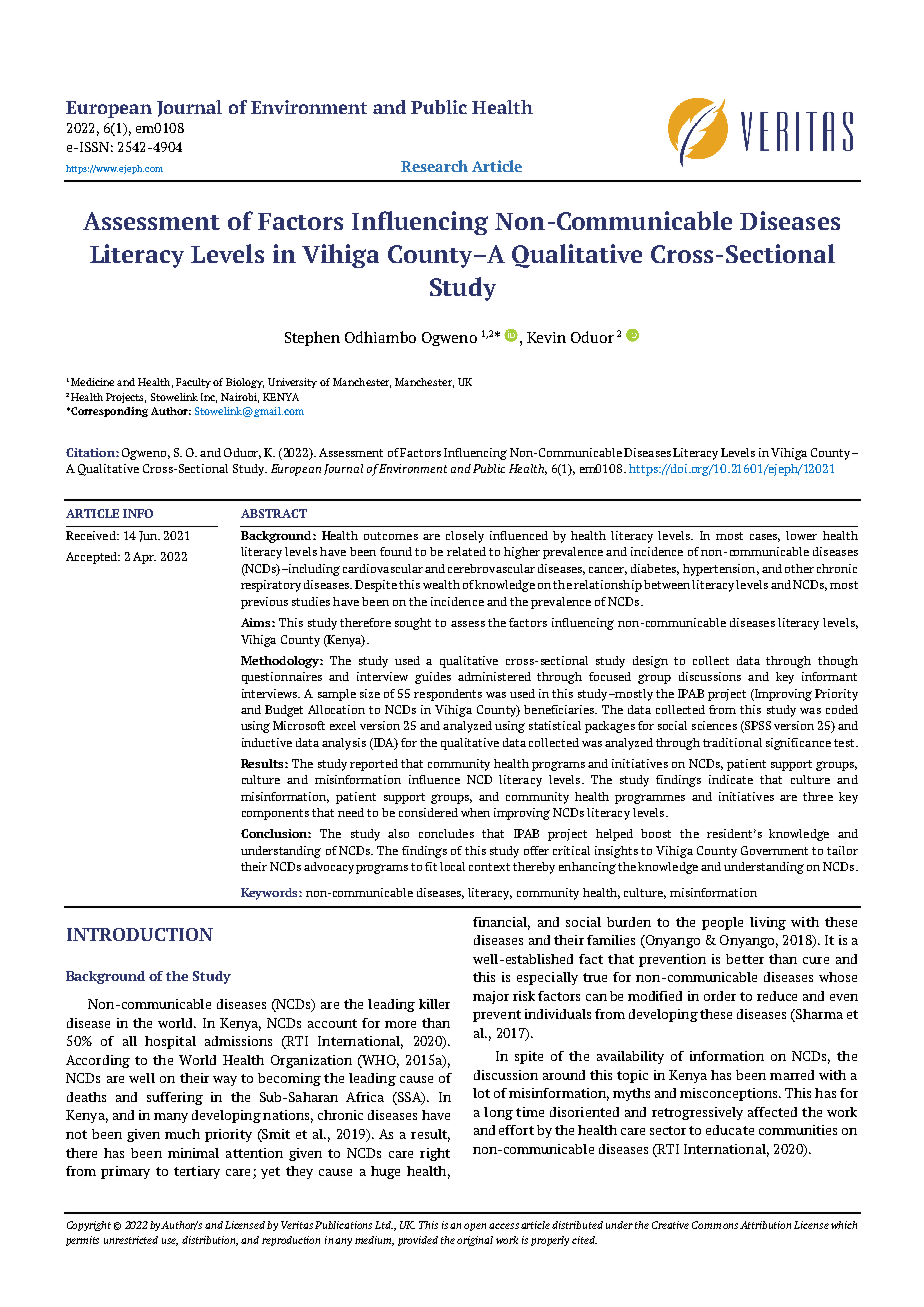  Describe the element at coordinates (434, 166) in the page. I see `Research` at that location.
